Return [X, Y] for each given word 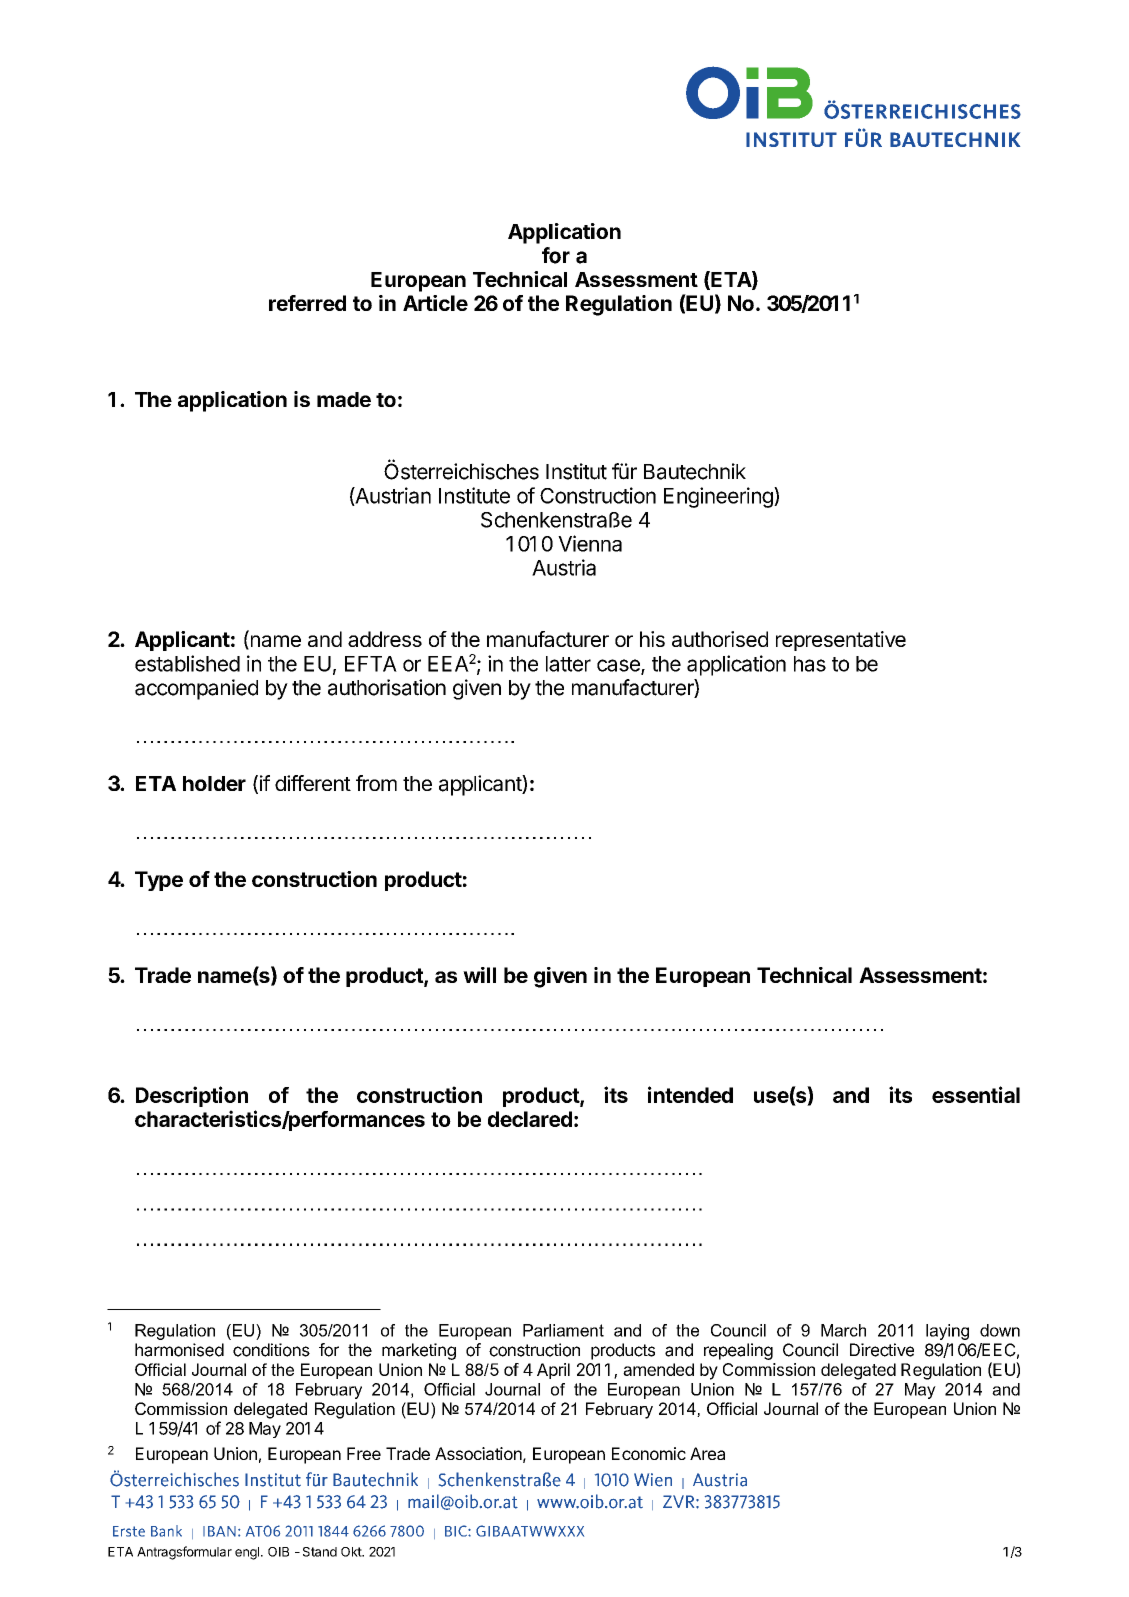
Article [435, 303]
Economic [649, 1453]
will [479, 975]
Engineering [719, 497]
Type [159, 881]
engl [247, 1553]
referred [307, 303]
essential [976, 1094]
